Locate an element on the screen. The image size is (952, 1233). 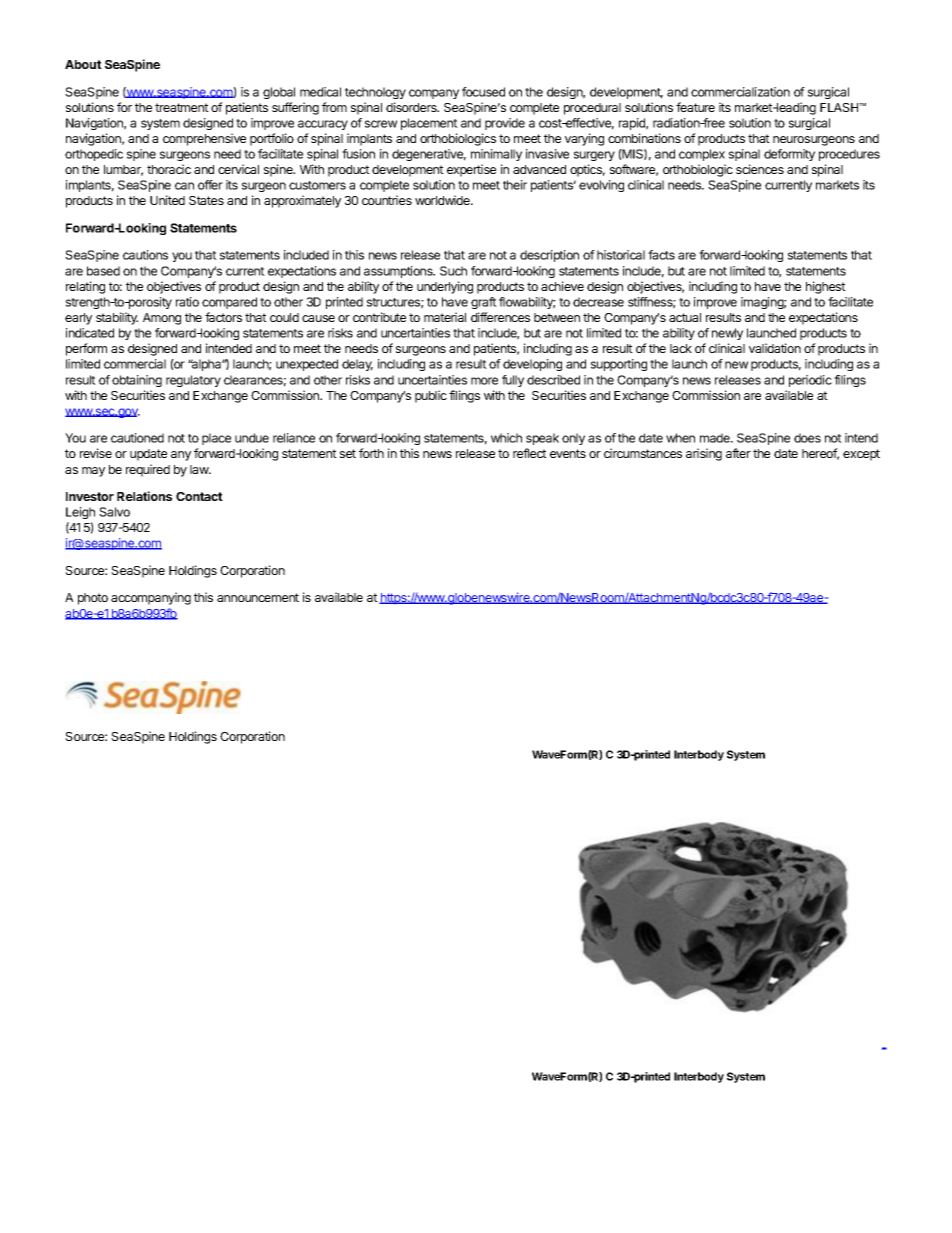
sciences is located at coordinates (760, 169).
